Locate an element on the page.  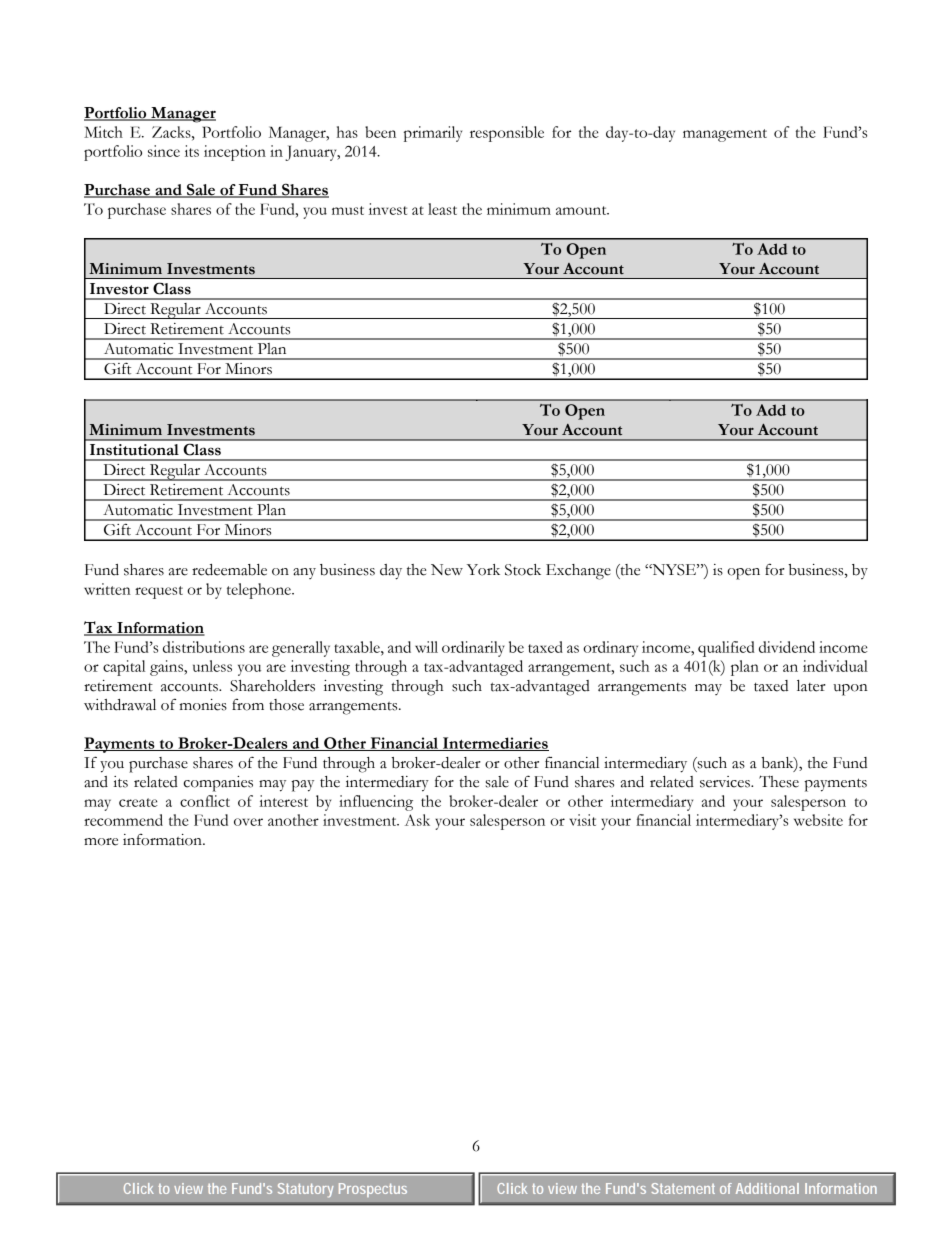
primarily is located at coordinates (433, 134).
